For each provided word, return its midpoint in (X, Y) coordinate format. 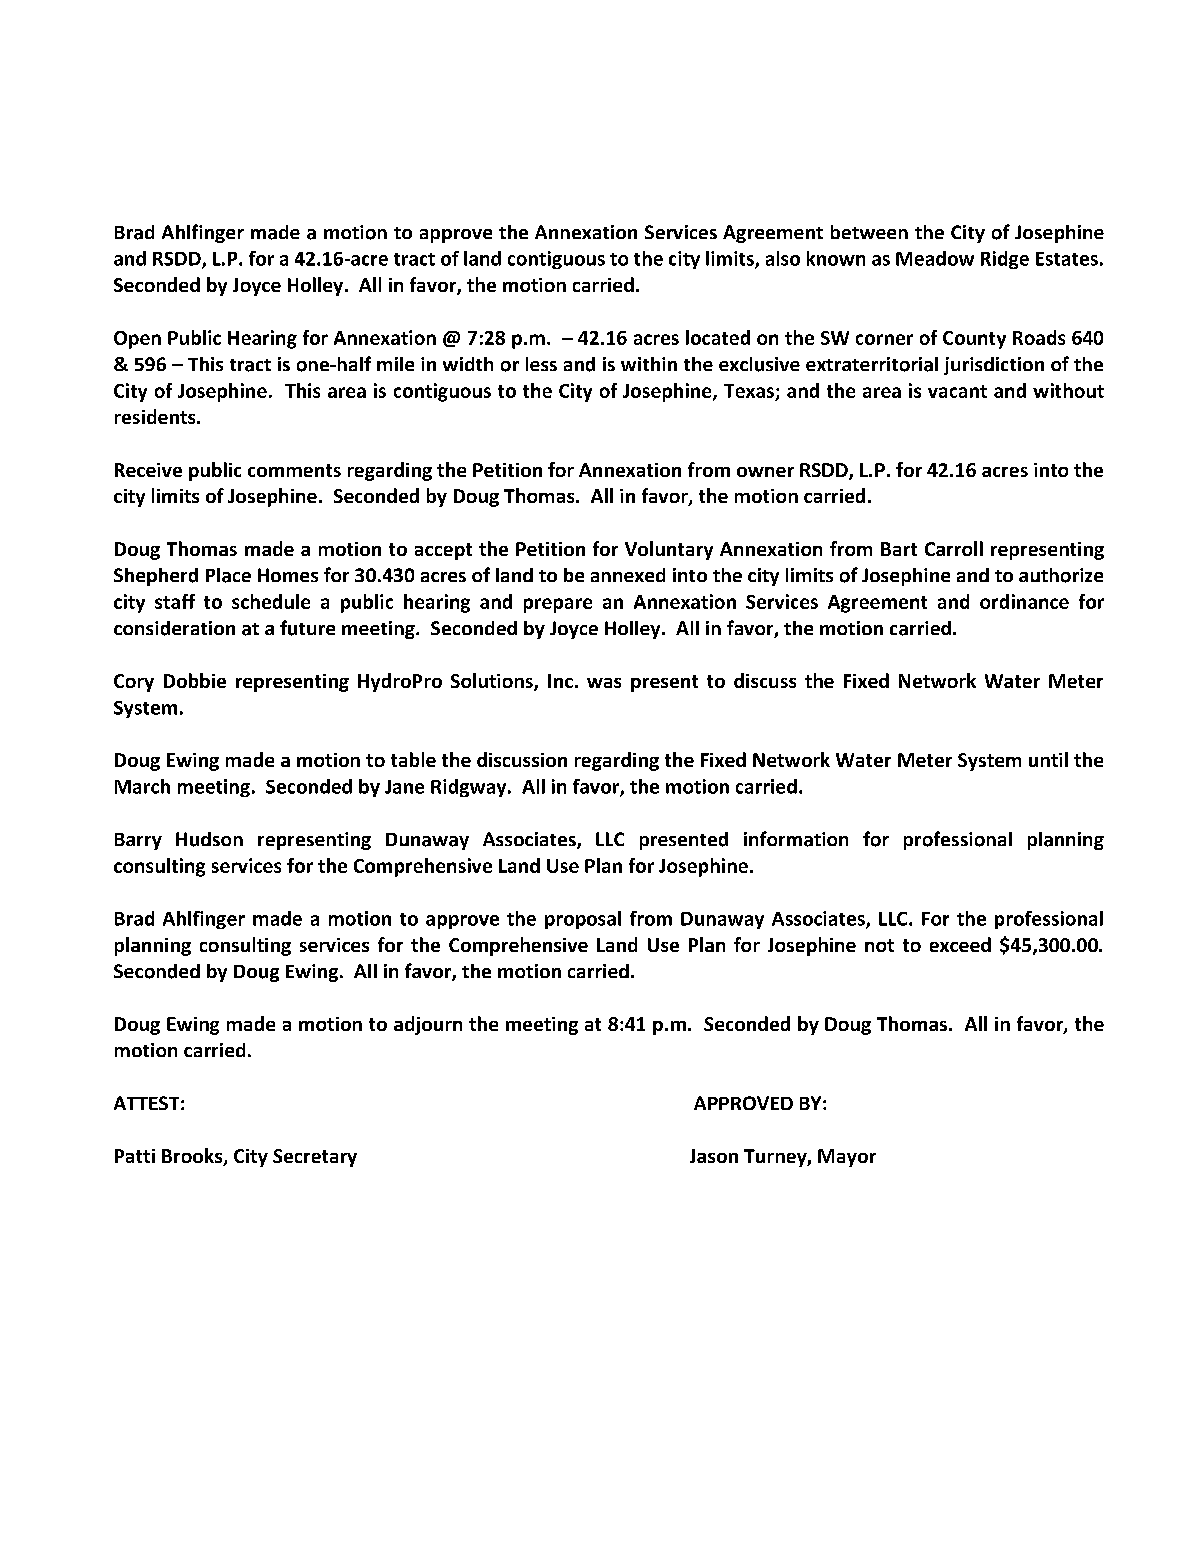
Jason (714, 1156)
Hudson (209, 839)
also (783, 258)
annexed (628, 575)
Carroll (954, 548)
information (796, 839)
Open (137, 340)
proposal (583, 920)
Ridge (1005, 260)
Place (228, 575)
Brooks (193, 1157)
